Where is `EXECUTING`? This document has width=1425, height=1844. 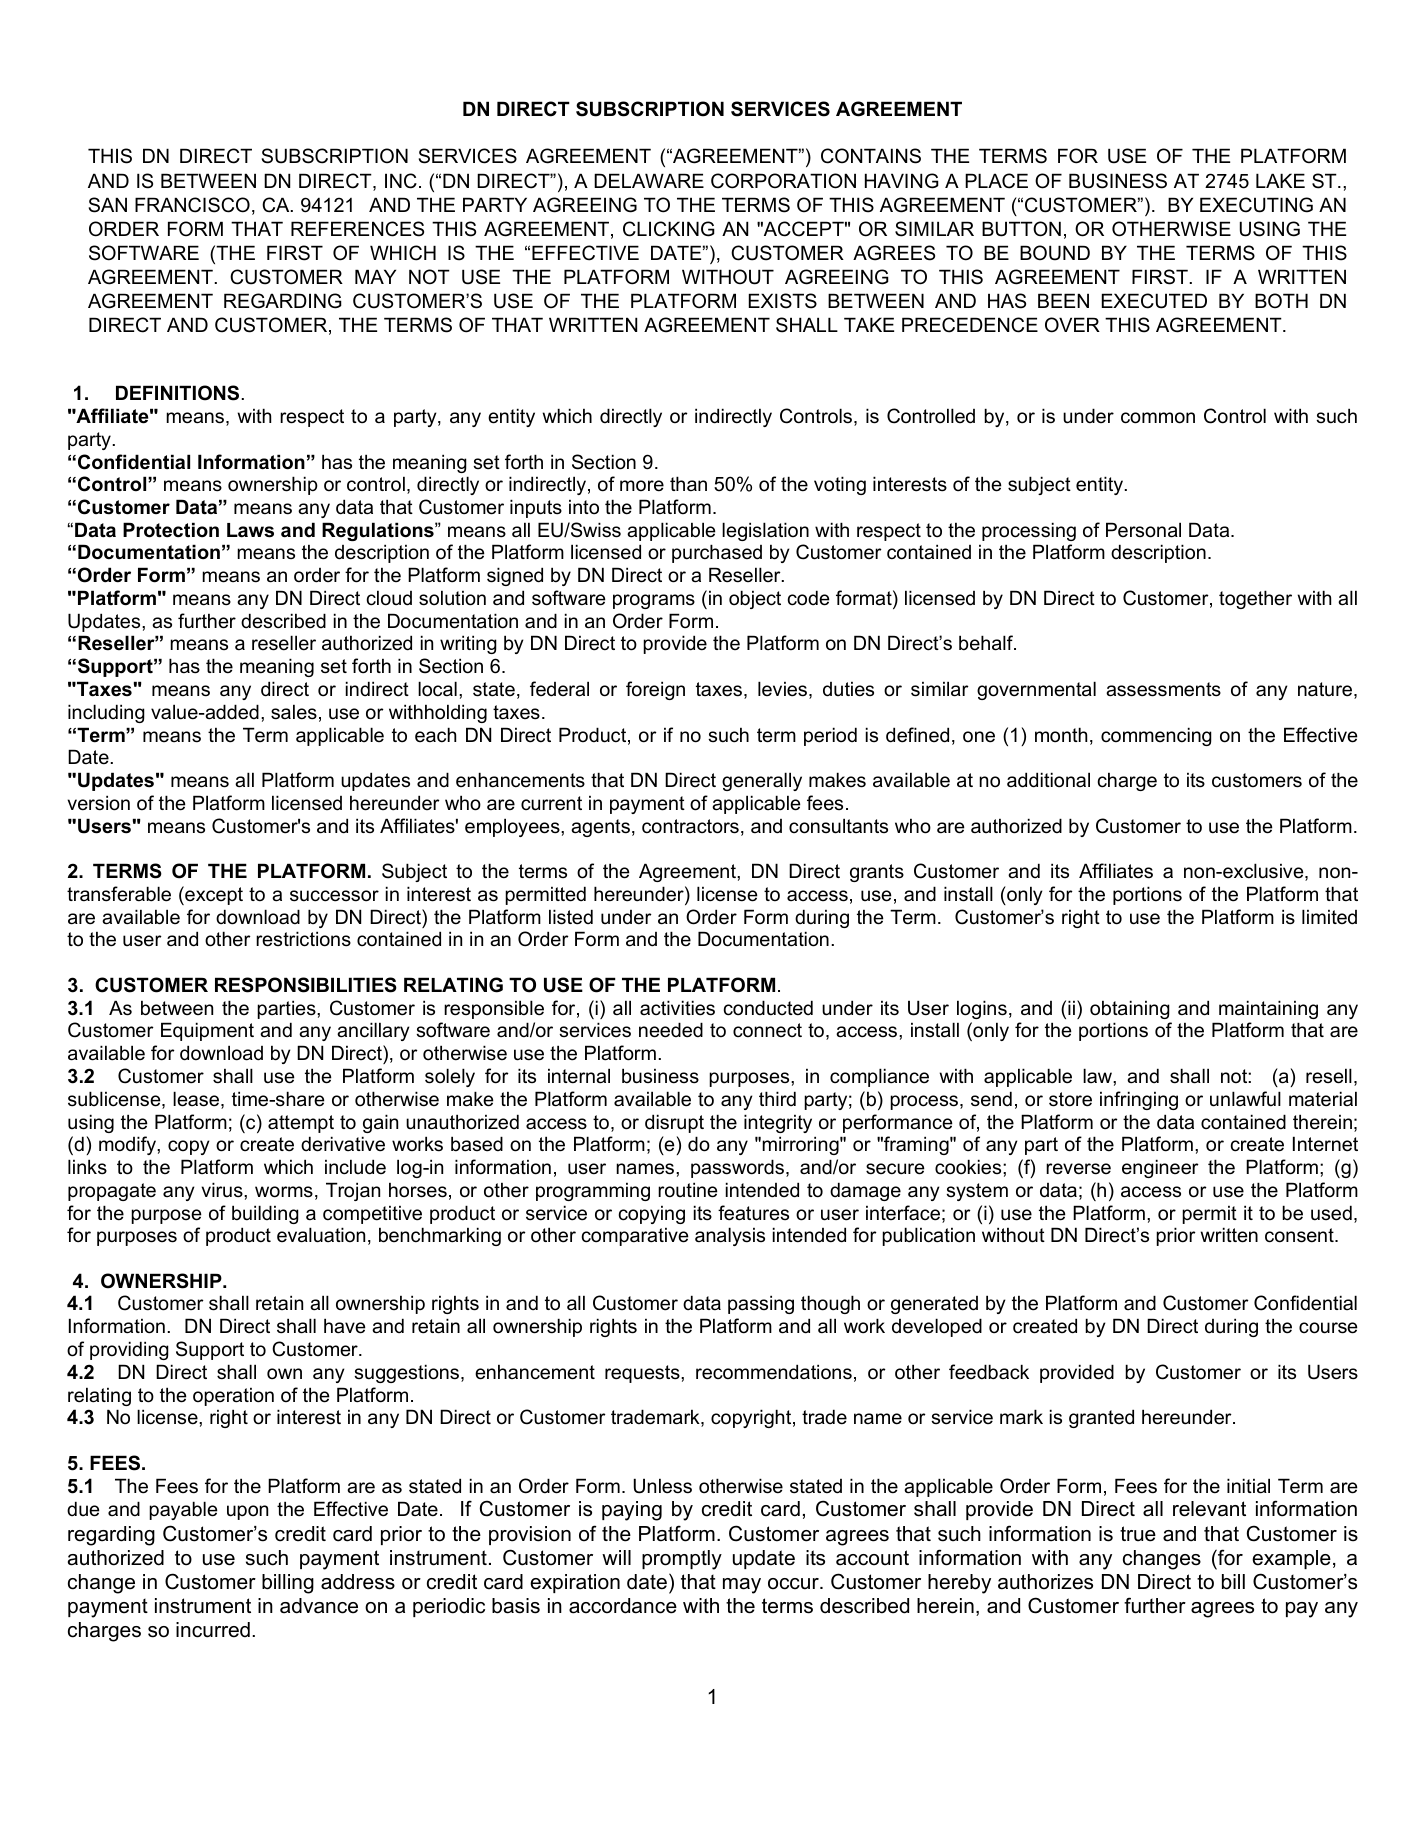
EXECUTING is located at coordinates (1256, 205).
